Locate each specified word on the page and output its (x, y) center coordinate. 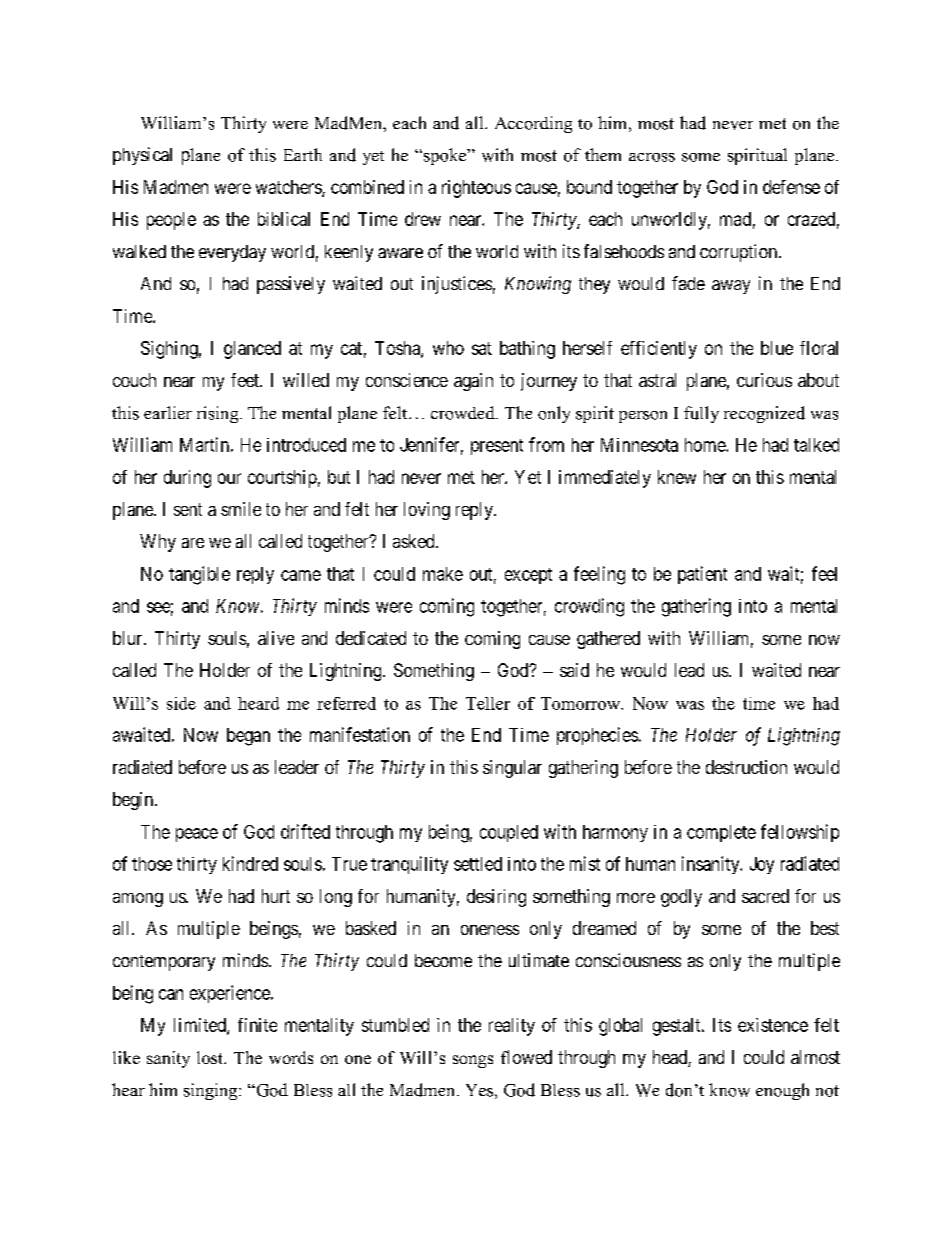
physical (142, 156)
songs (473, 1061)
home (706, 445)
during (187, 479)
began (248, 737)
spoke (446, 156)
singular (512, 769)
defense (791, 187)
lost (211, 1057)
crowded (464, 413)
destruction (746, 767)
